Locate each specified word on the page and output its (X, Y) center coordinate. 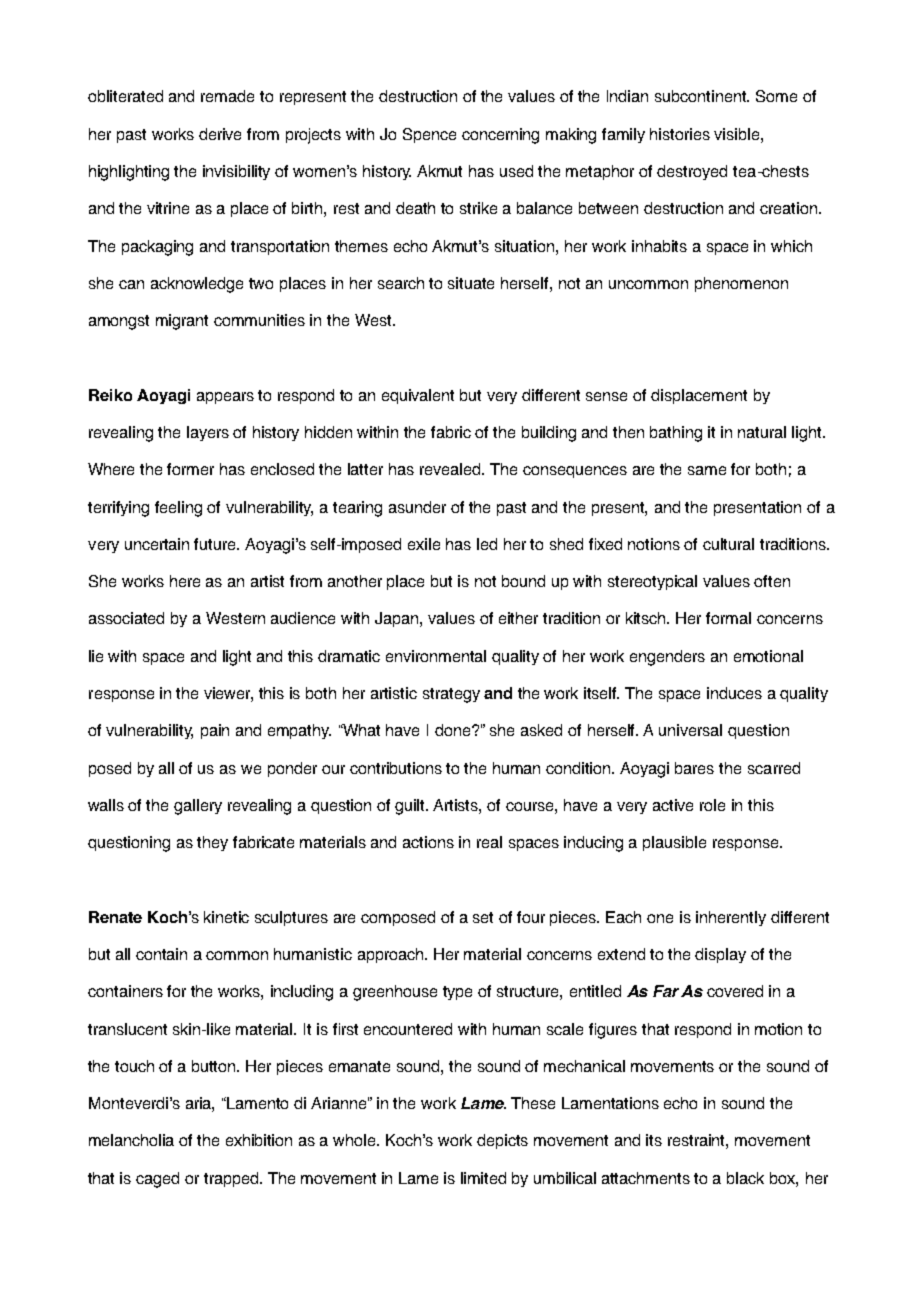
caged (157, 1180)
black (745, 1178)
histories (680, 134)
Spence (429, 135)
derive (220, 134)
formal (728, 618)
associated (126, 618)
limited (483, 1178)
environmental (436, 656)
